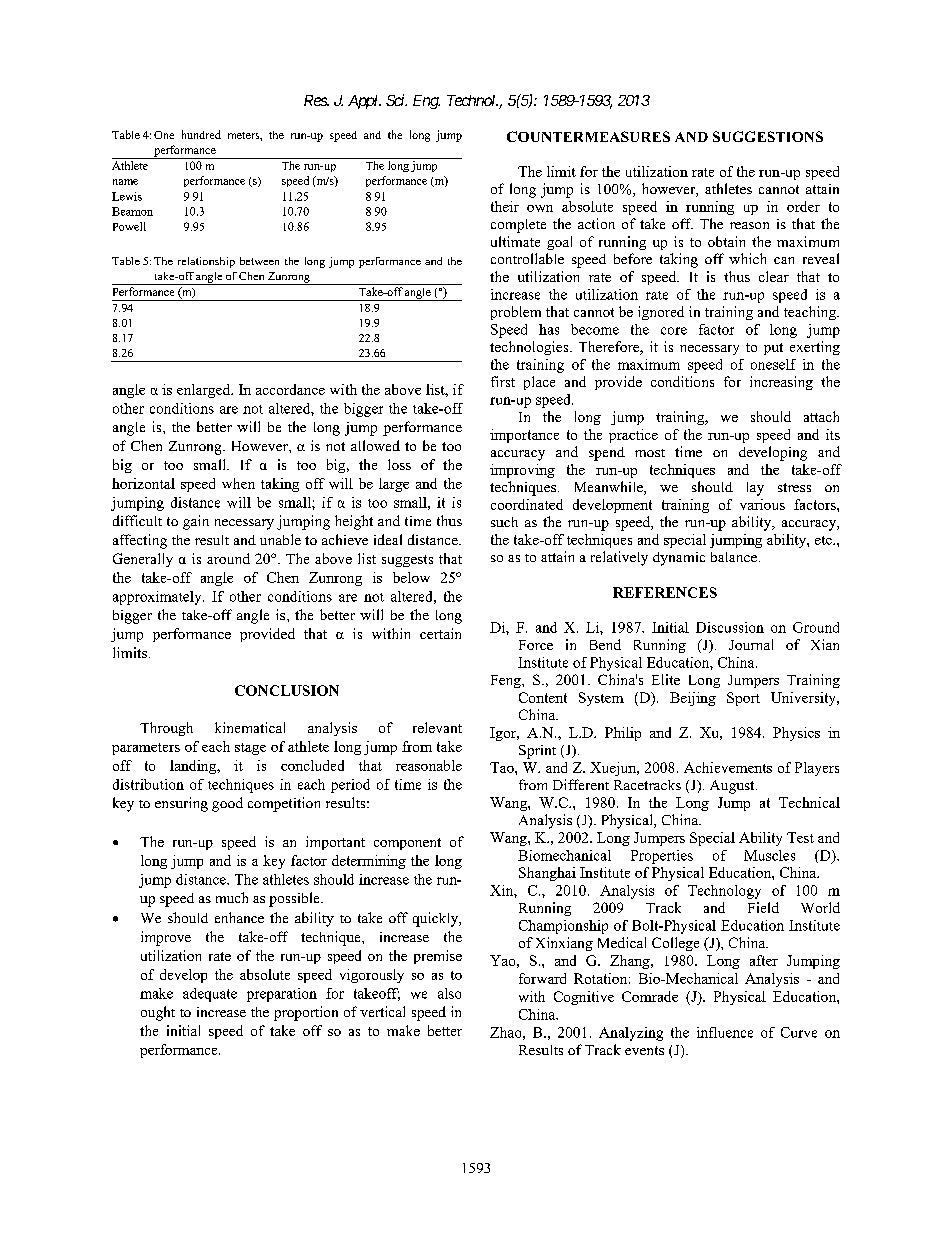 The height and width of the document is (1233, 952). What do you see at coordinates (524, 436) in the document?
I see `importance` at bounding box center [524, 436].
